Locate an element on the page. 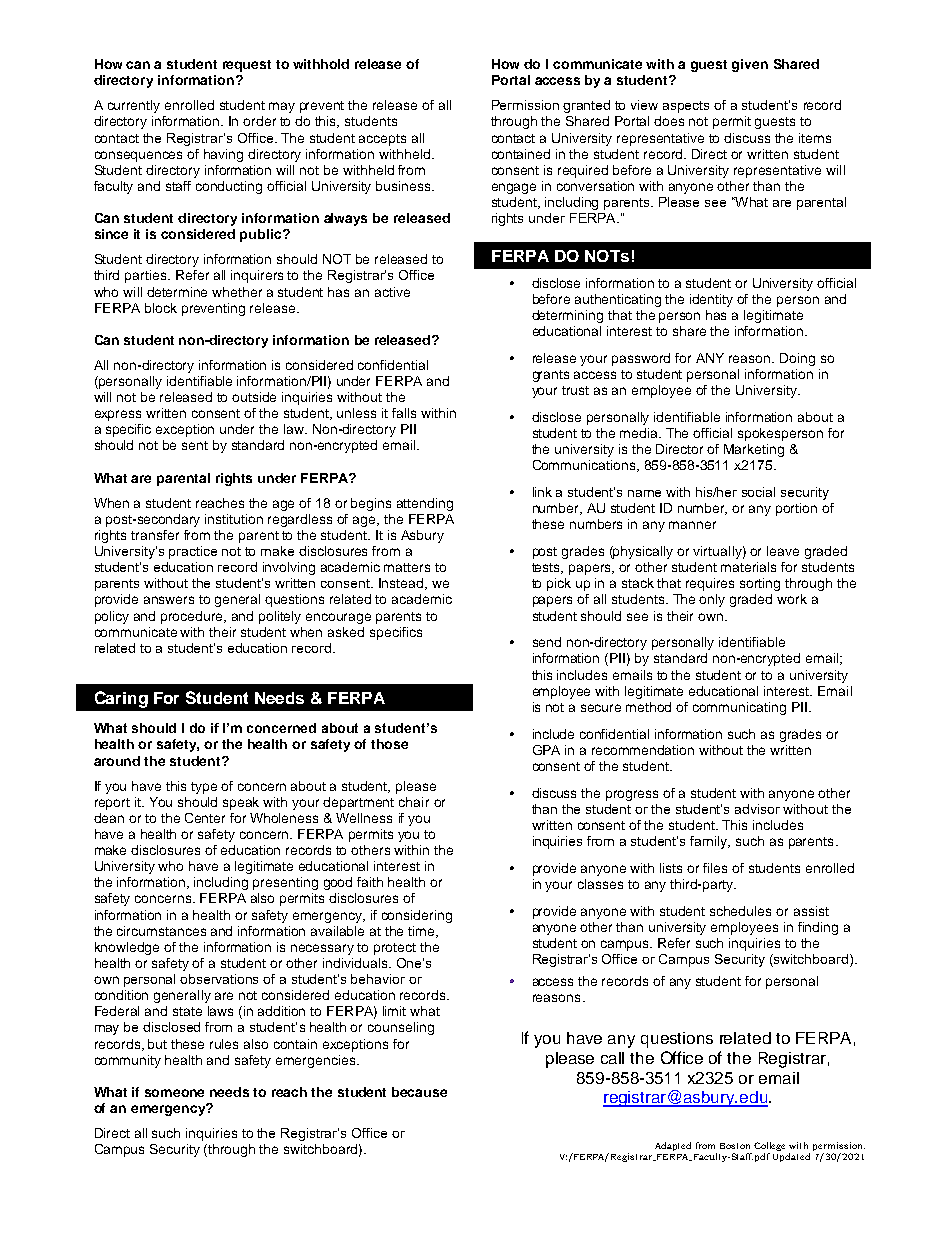  only is located at coordinates (712, 600).
